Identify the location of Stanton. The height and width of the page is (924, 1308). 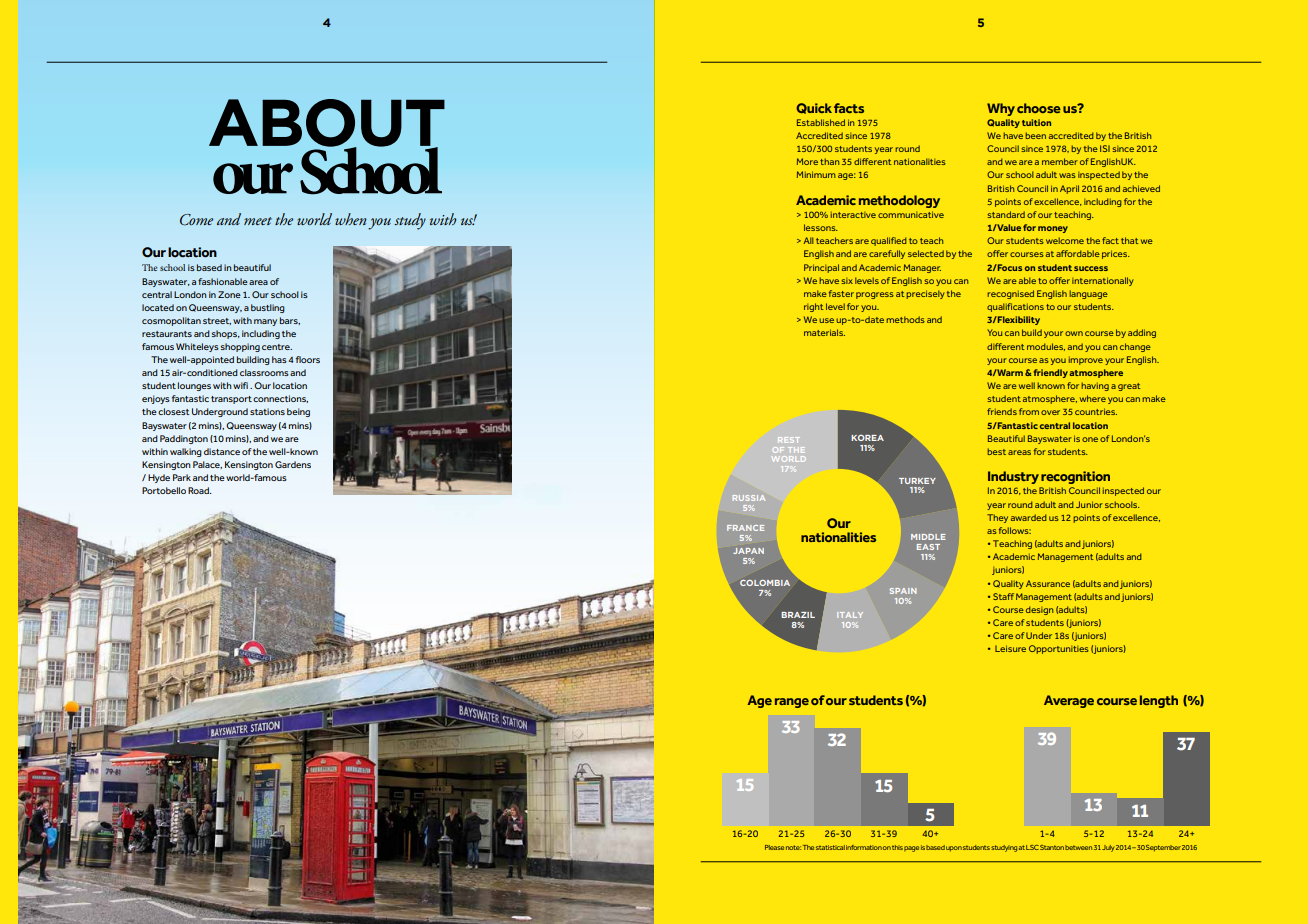
(1052, 847).
